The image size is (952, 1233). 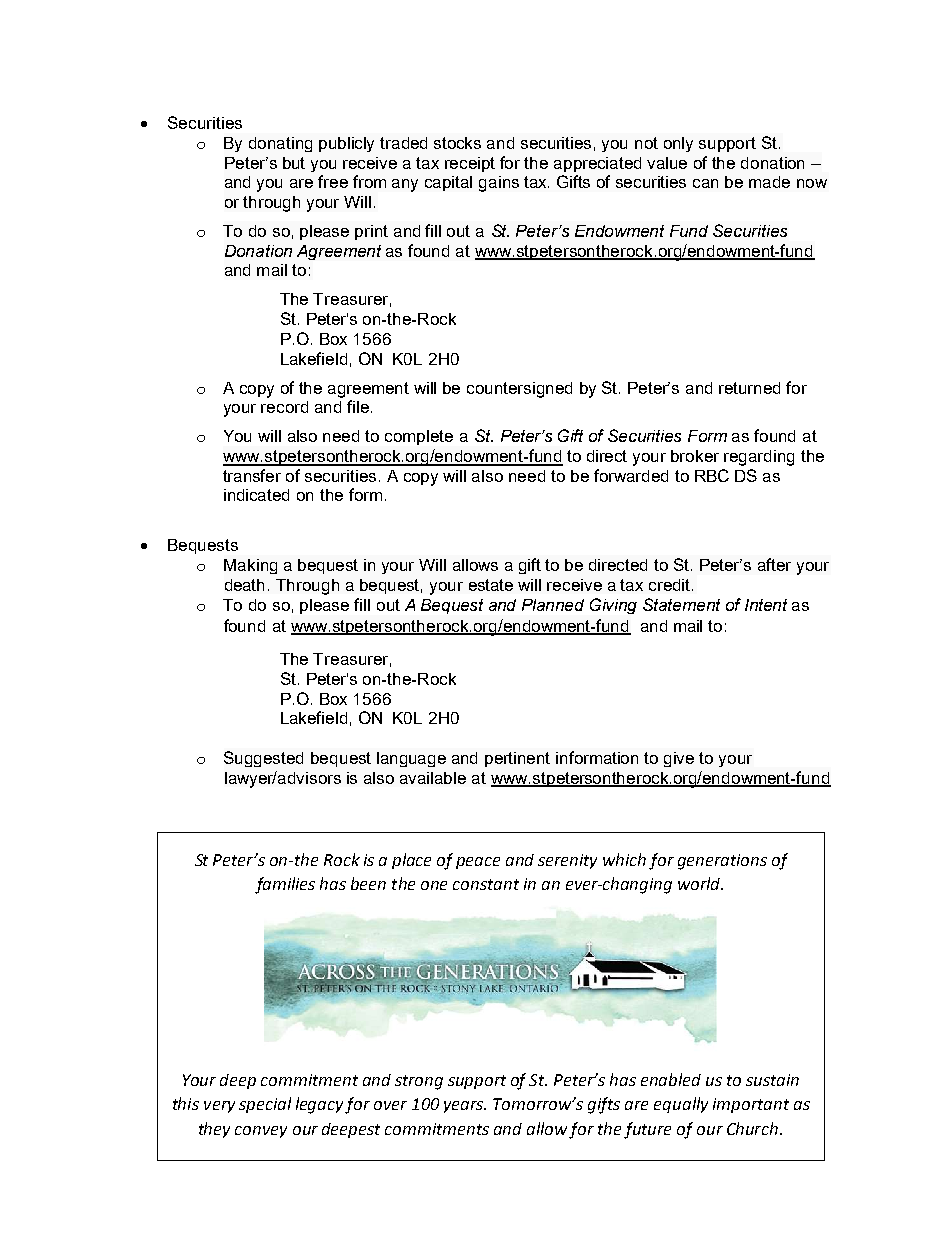 I want to click on death, so click(x=244, y=585).
